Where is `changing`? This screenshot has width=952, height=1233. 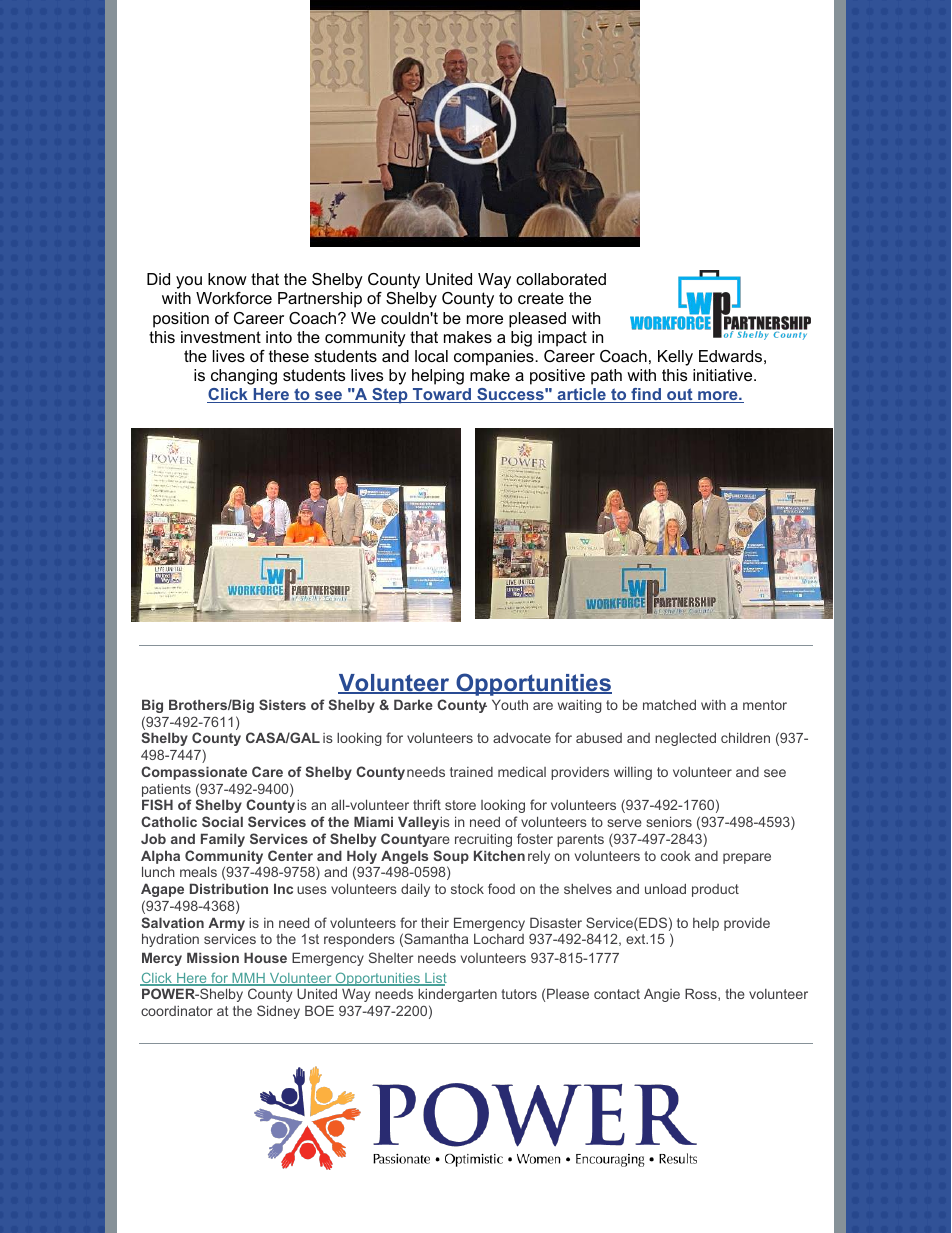
changing is located at coordinates (244, 377).
